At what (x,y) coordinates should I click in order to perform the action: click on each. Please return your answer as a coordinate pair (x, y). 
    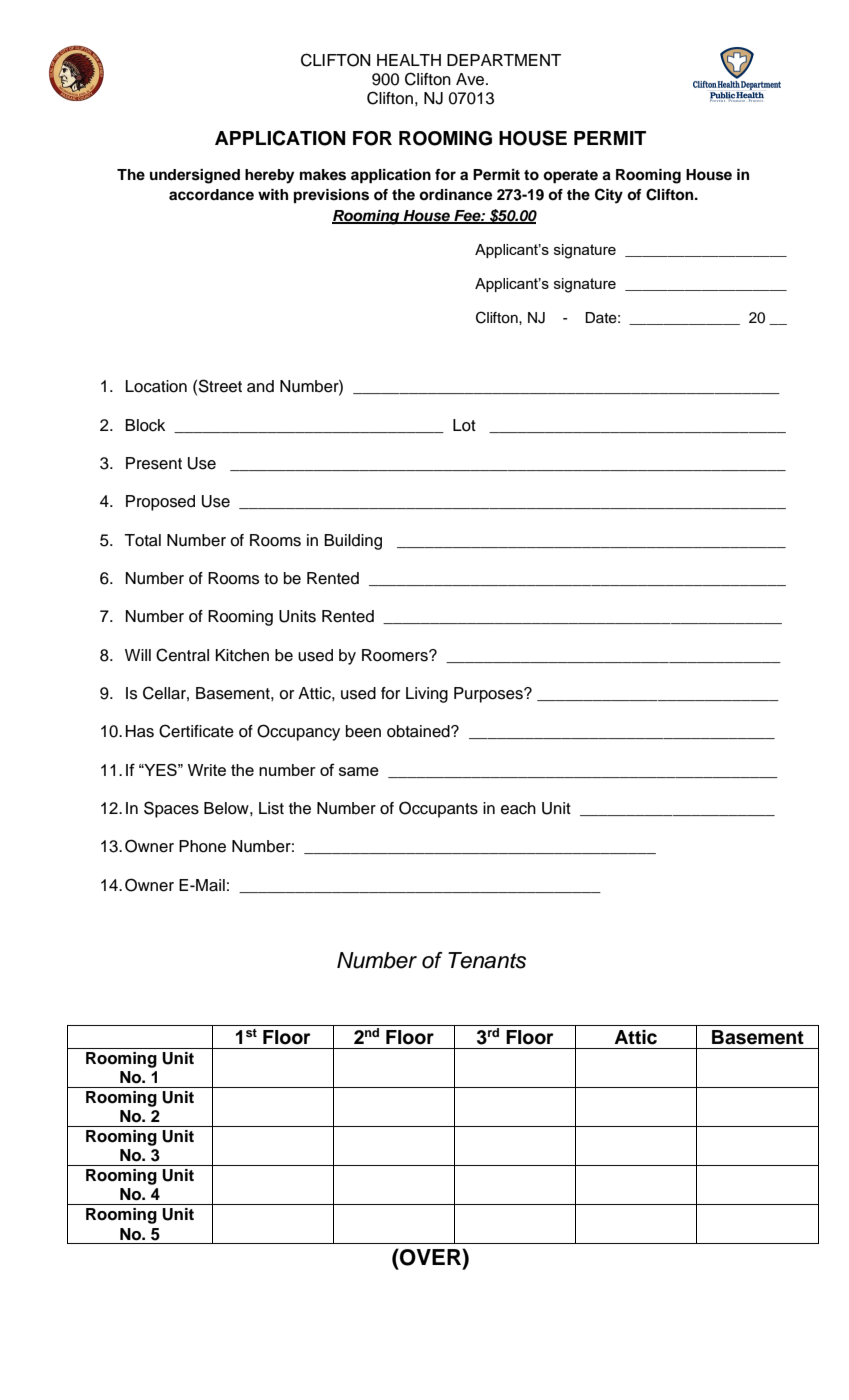
    Looking at the image, I should click on (518, 808).
